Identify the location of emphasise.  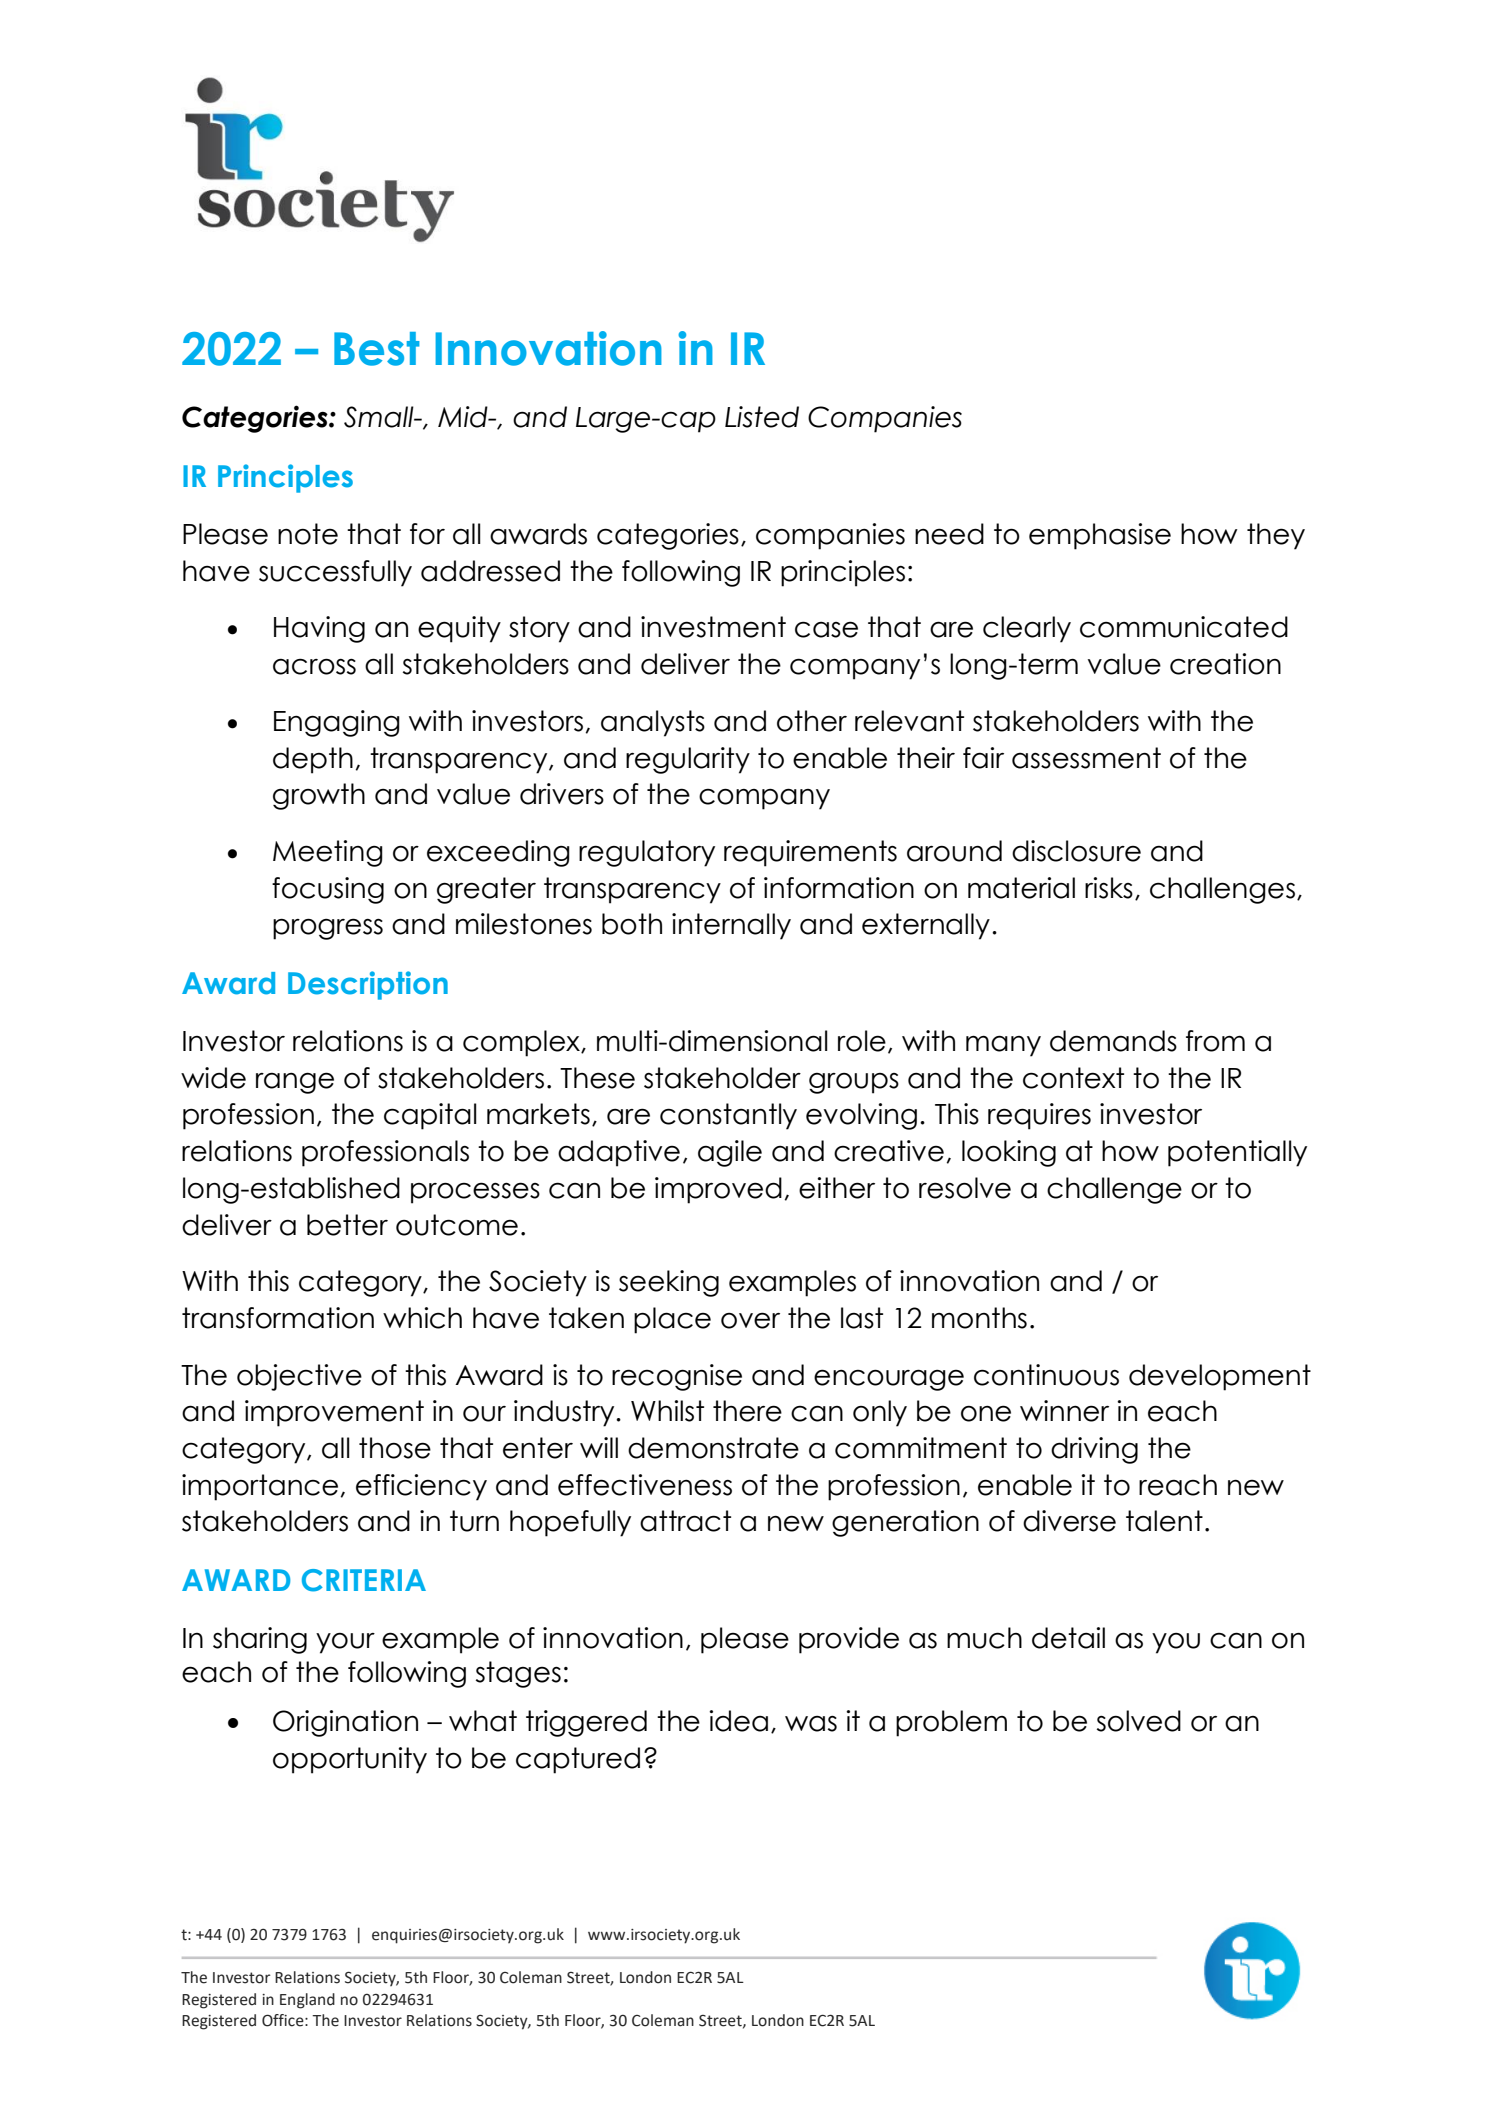
(1100, 536).
